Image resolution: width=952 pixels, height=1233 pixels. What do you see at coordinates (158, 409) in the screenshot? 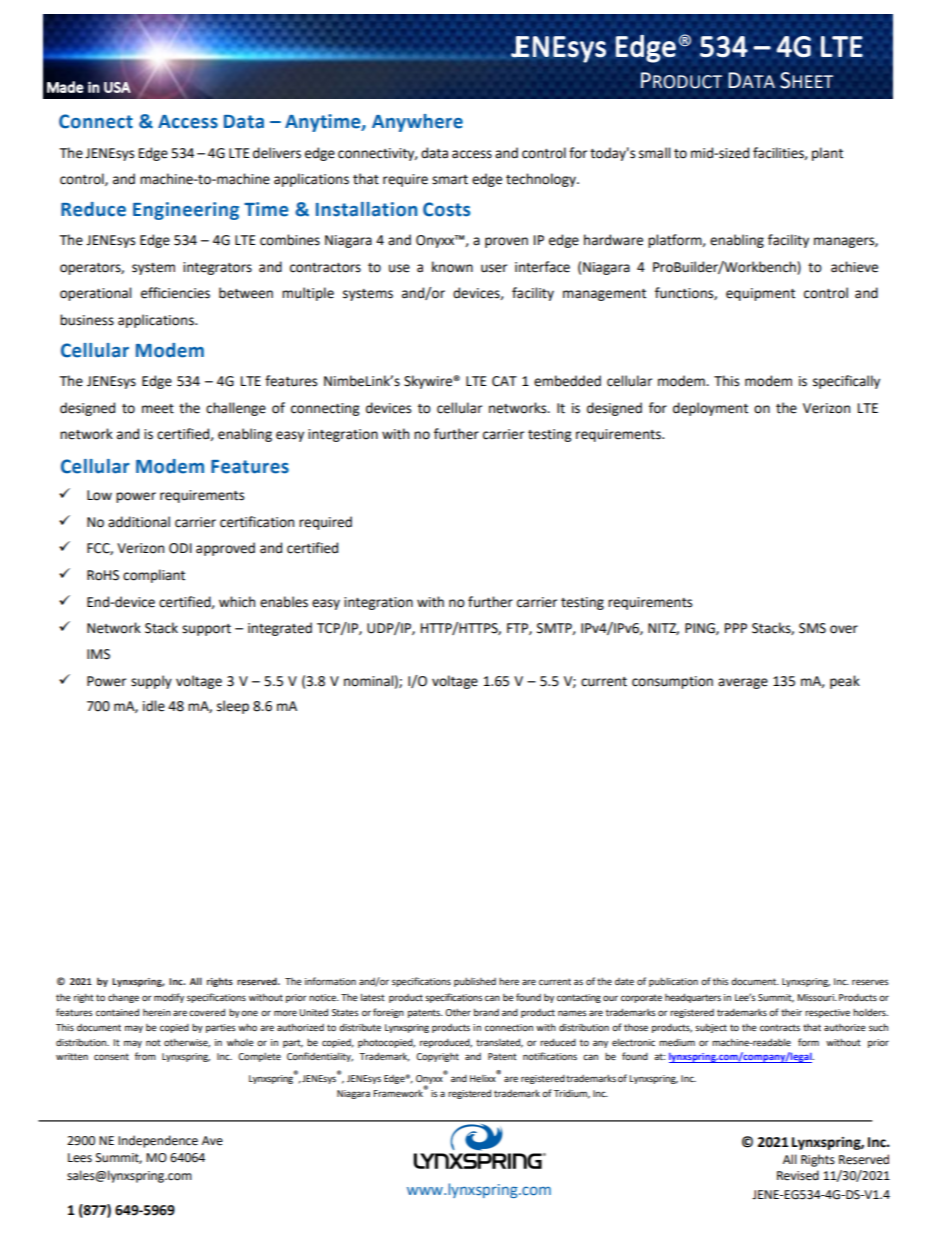
I see `meet` at bounding box center [158, 409].
